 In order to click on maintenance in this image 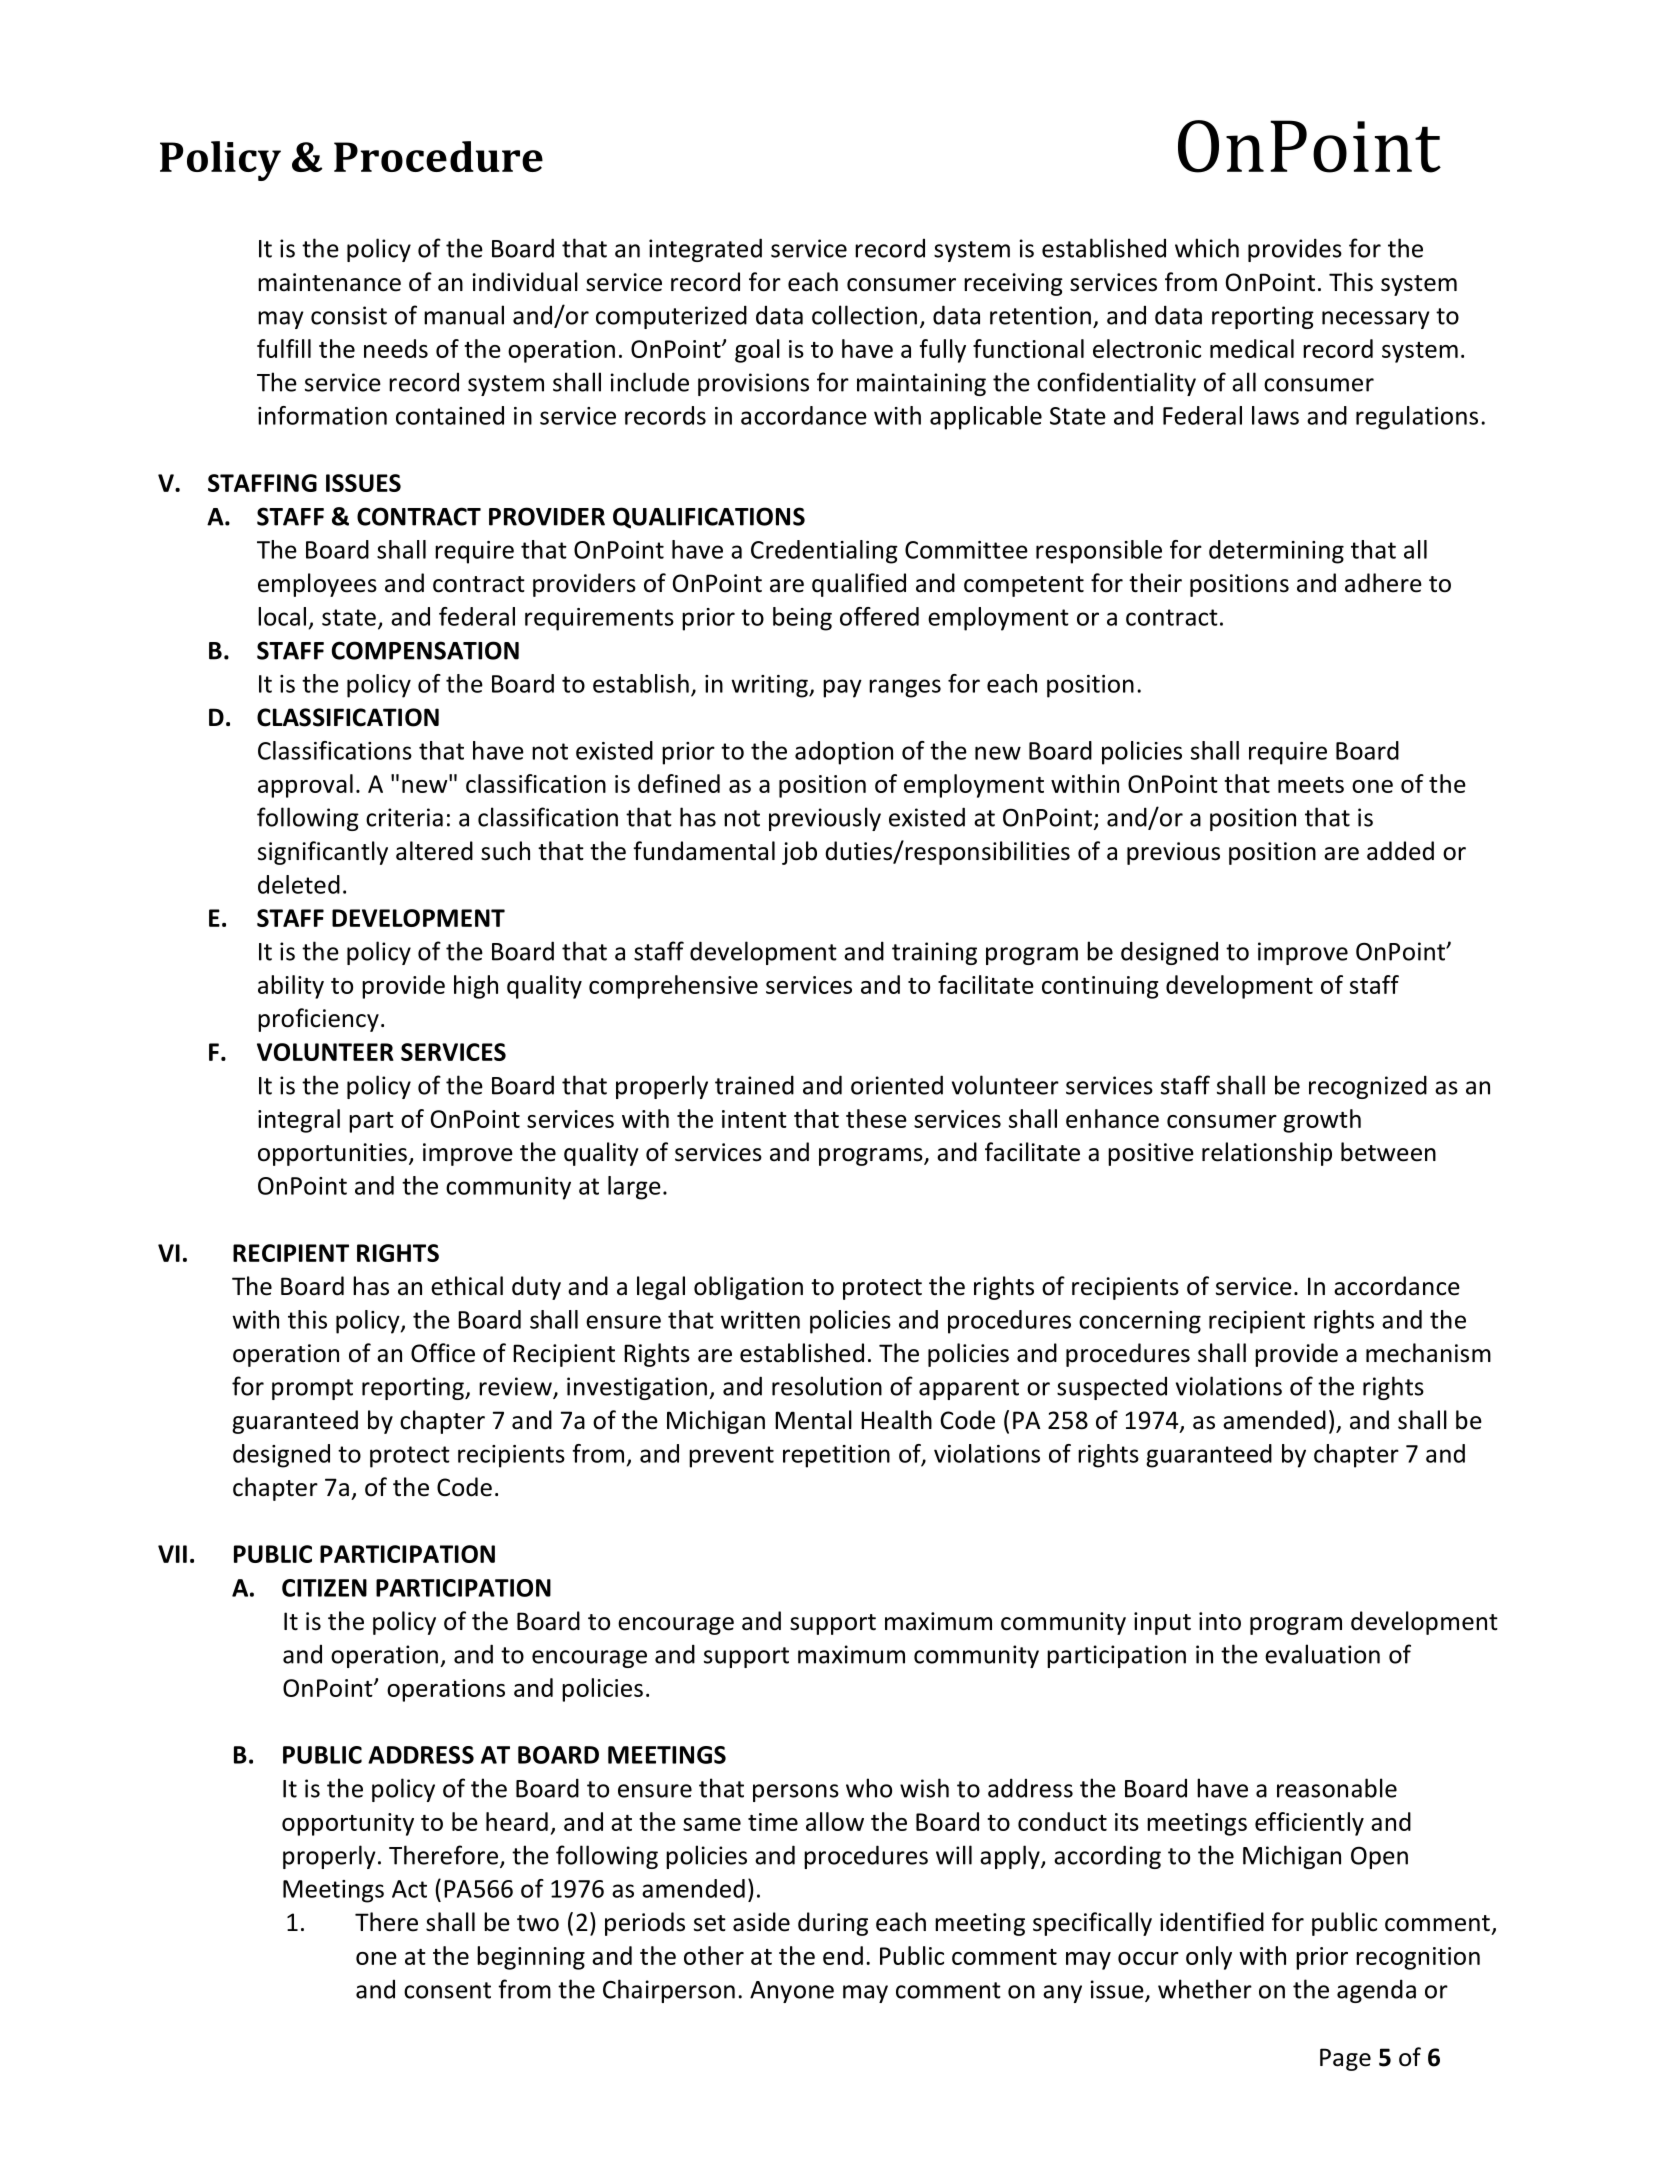, I will do `click(329, 282)`.
